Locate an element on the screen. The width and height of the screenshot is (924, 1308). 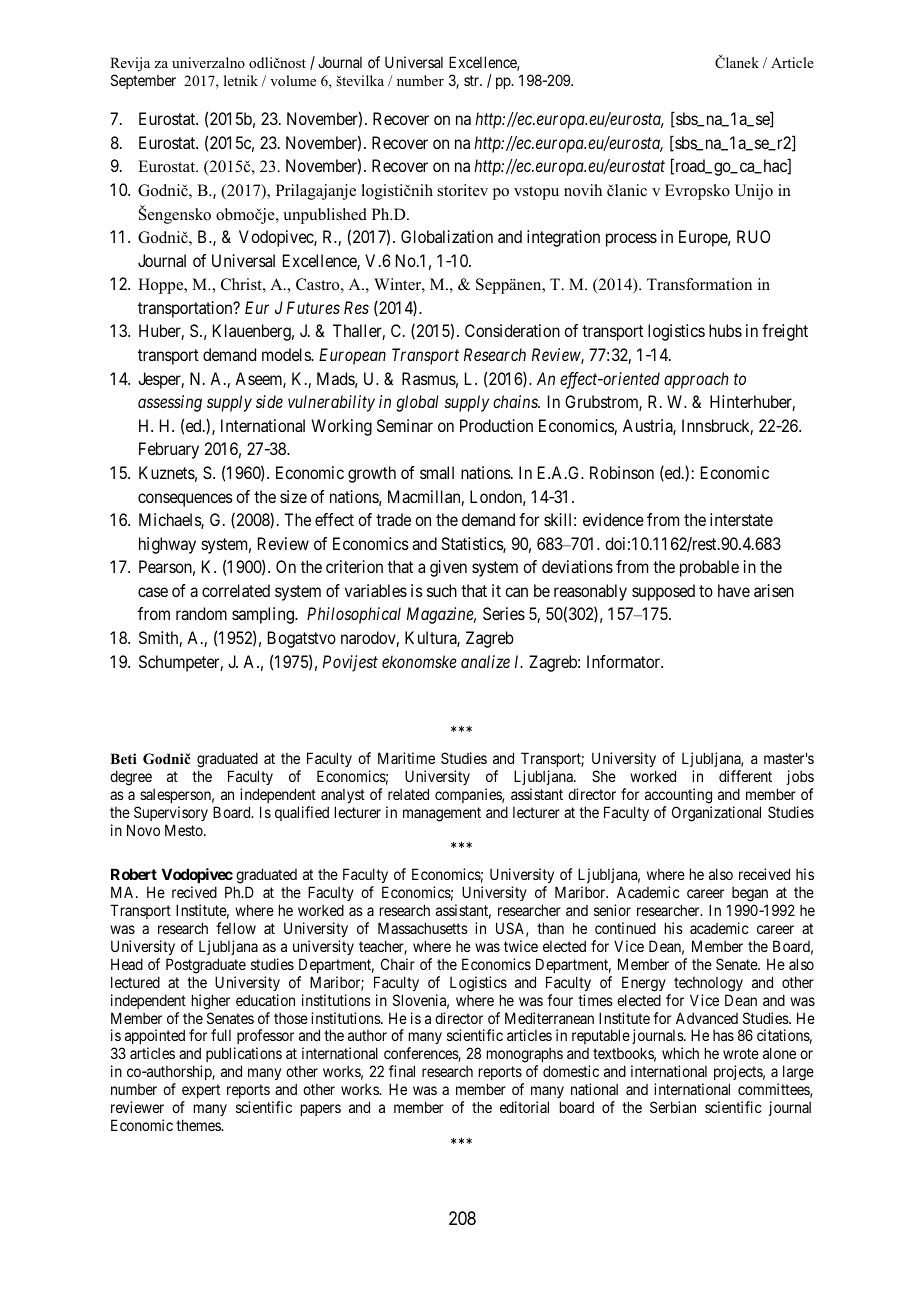
September is located at coordinates (143, 81).
